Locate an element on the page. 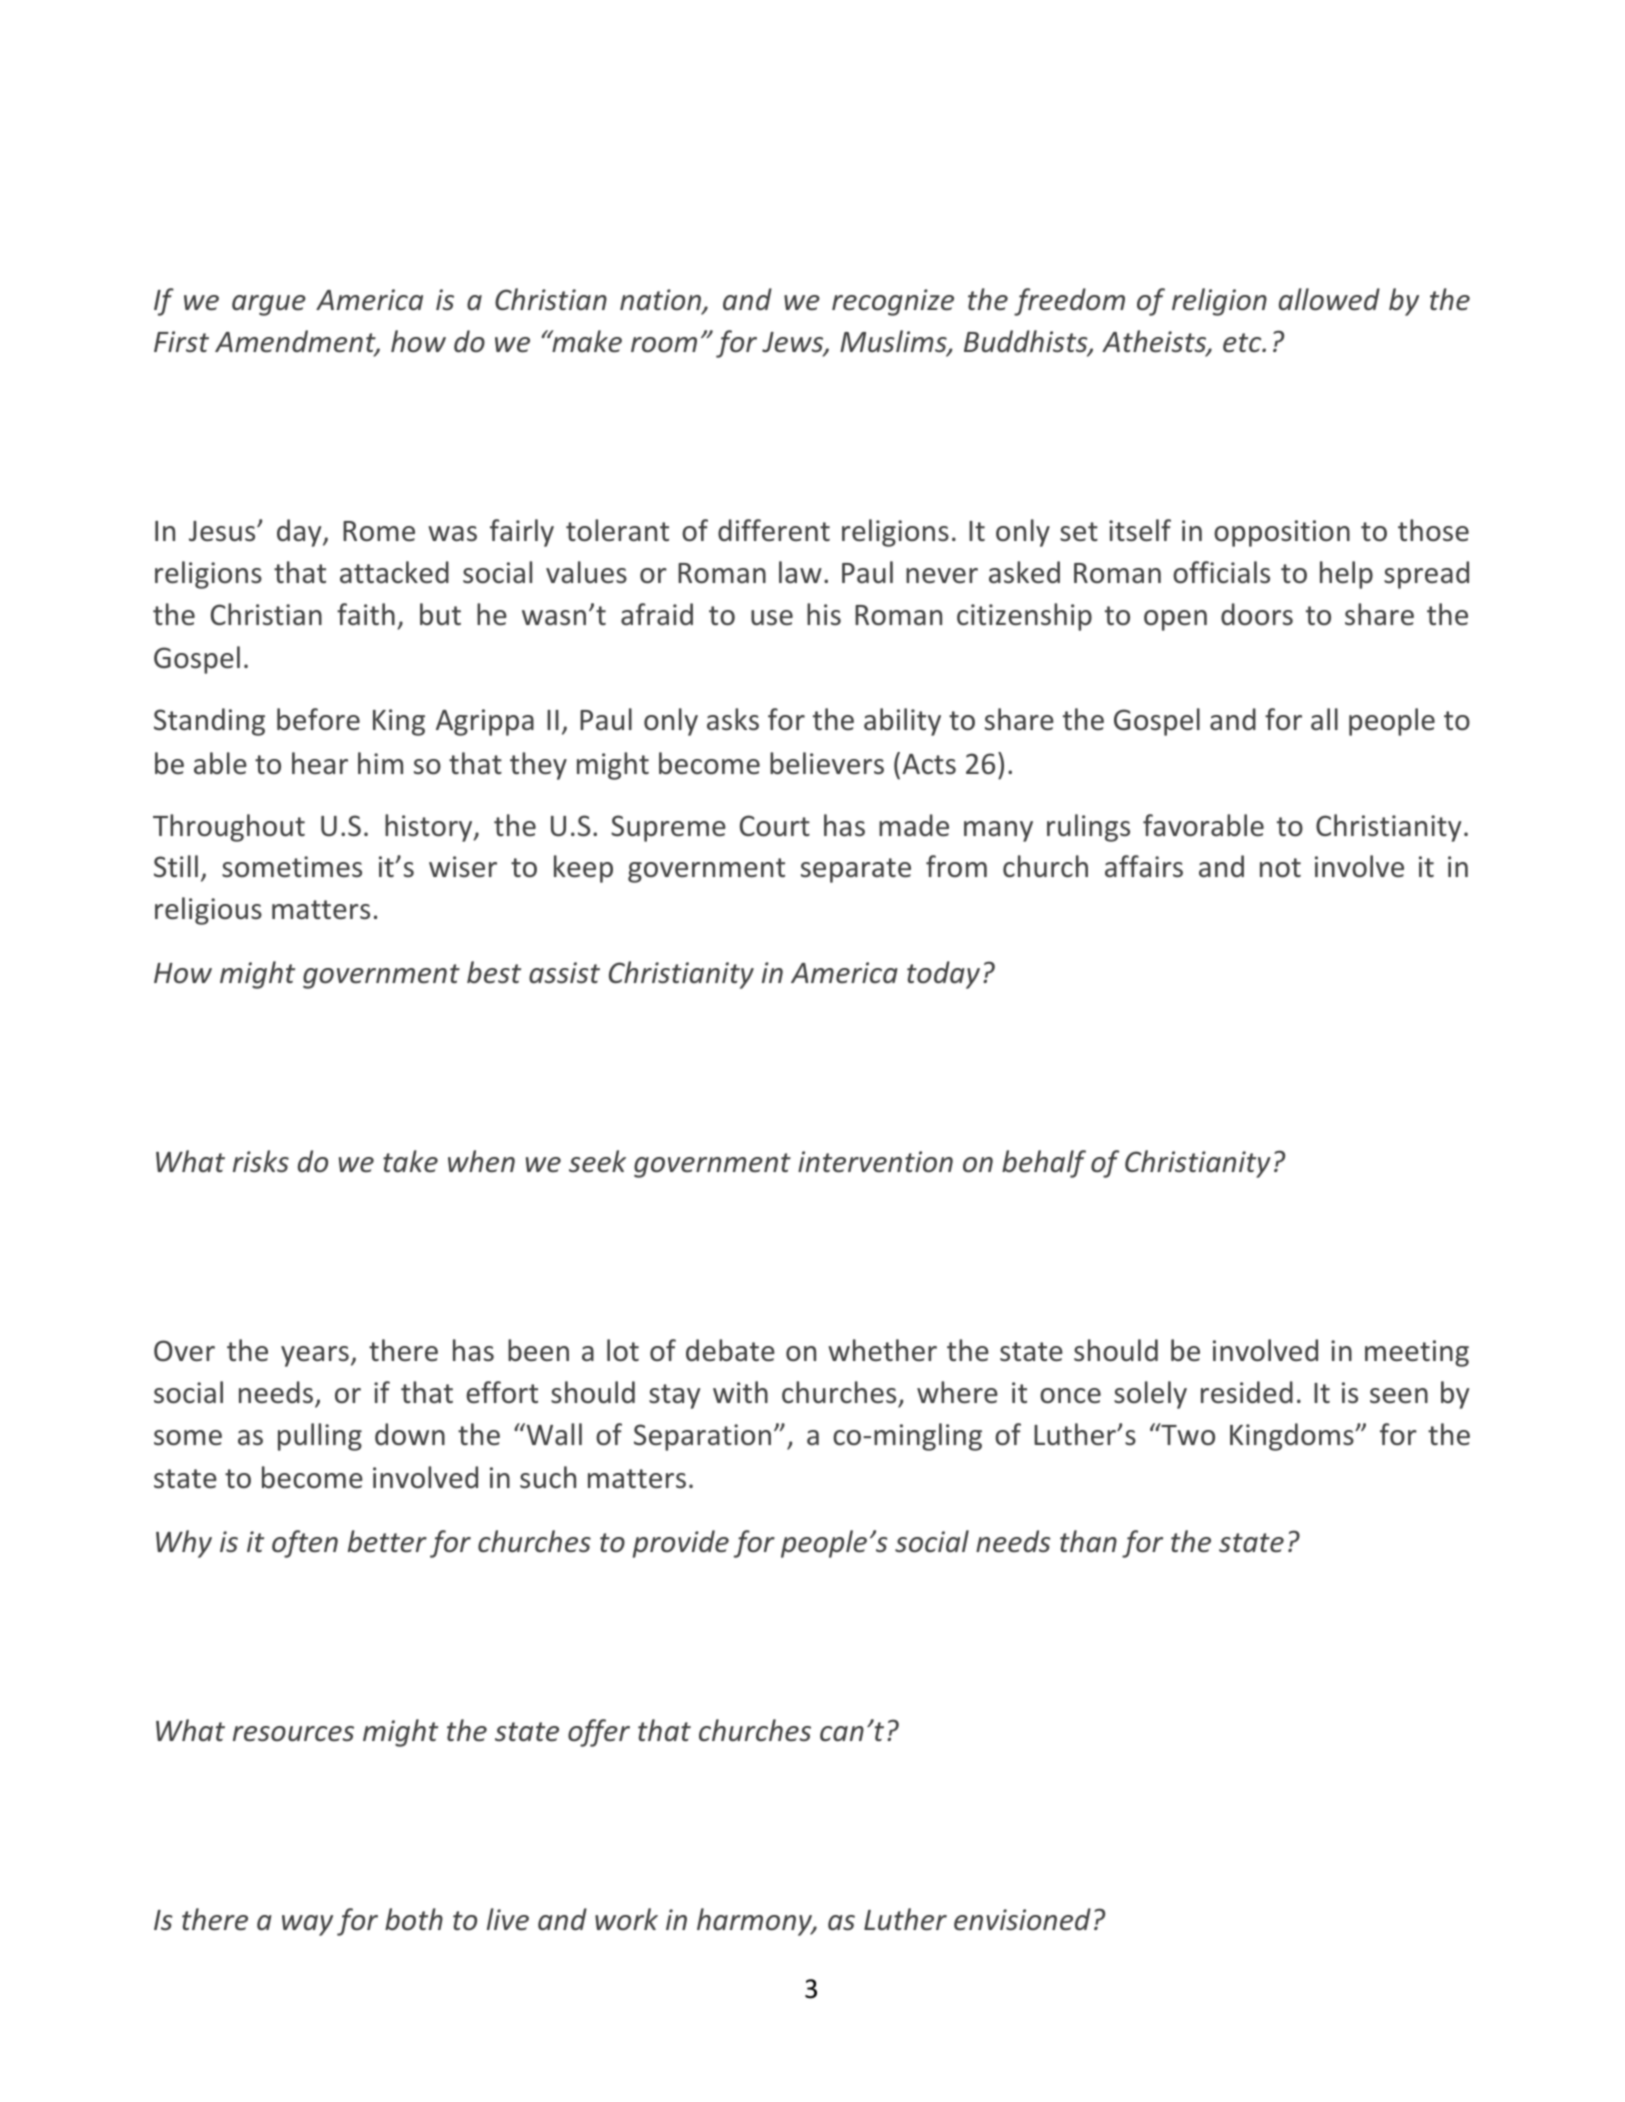 The width and height of the page is (1625, 2102). etc is located at coordinates (1243, 343).
